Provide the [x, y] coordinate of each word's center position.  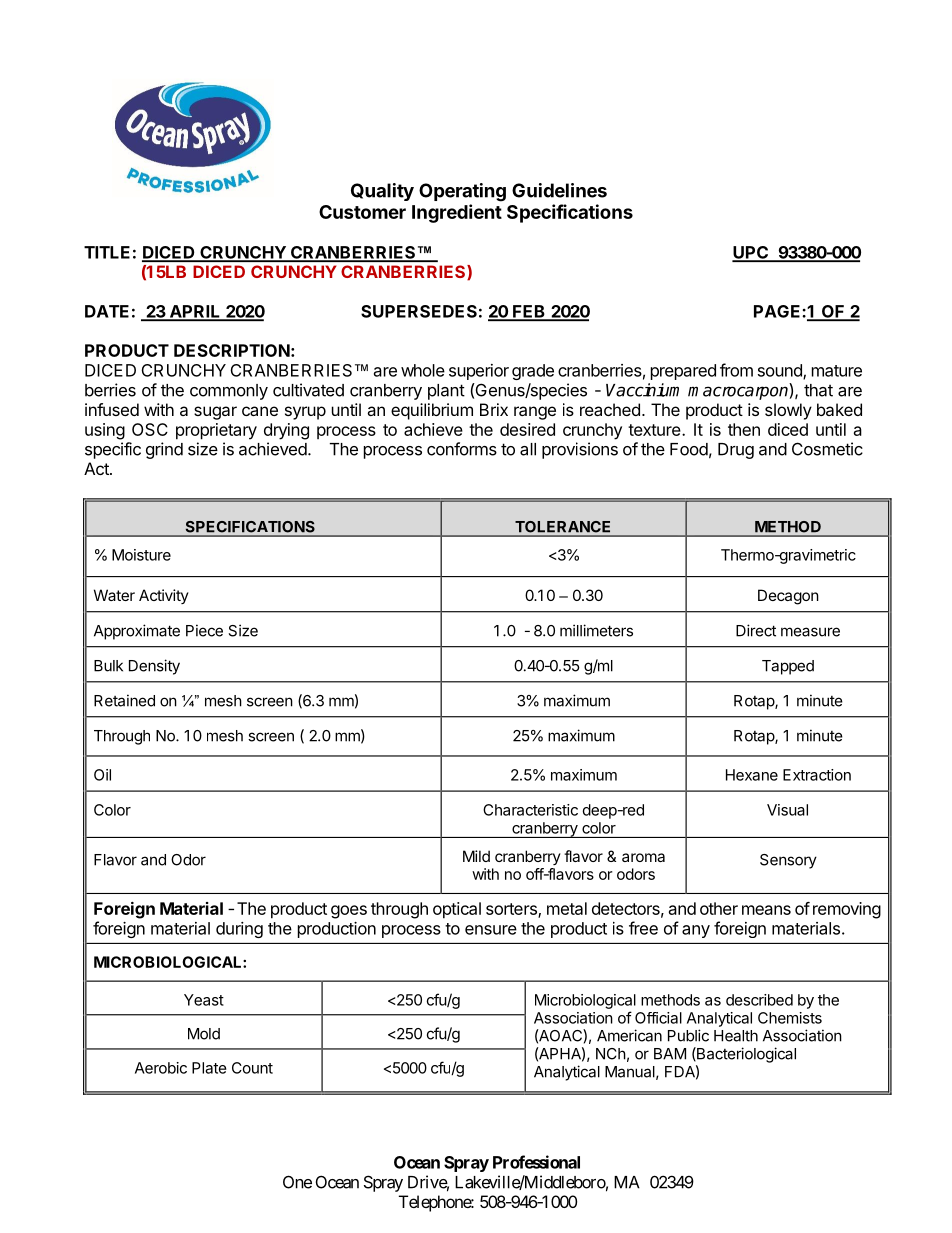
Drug [736, 451]
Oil [102, 775]
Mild [476, 856]
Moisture [141, 555]
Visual [787, 810]
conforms [462, 449]
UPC [751, 253]
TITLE [107, 252]
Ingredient [457, 213]
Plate [209, 1068]
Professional [536, 1162]
